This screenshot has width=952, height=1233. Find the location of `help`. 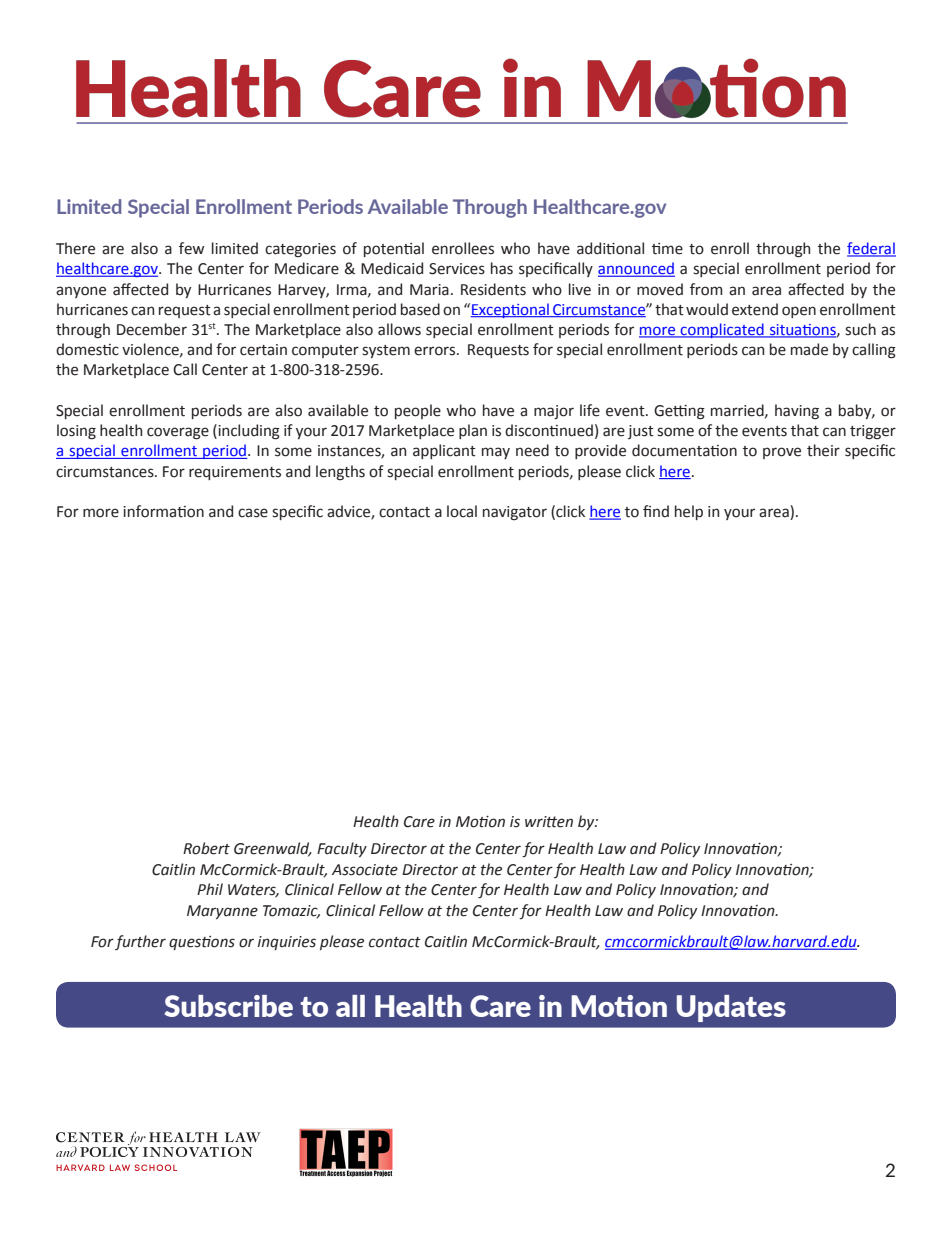

help is located at coordinates (689, 512).
